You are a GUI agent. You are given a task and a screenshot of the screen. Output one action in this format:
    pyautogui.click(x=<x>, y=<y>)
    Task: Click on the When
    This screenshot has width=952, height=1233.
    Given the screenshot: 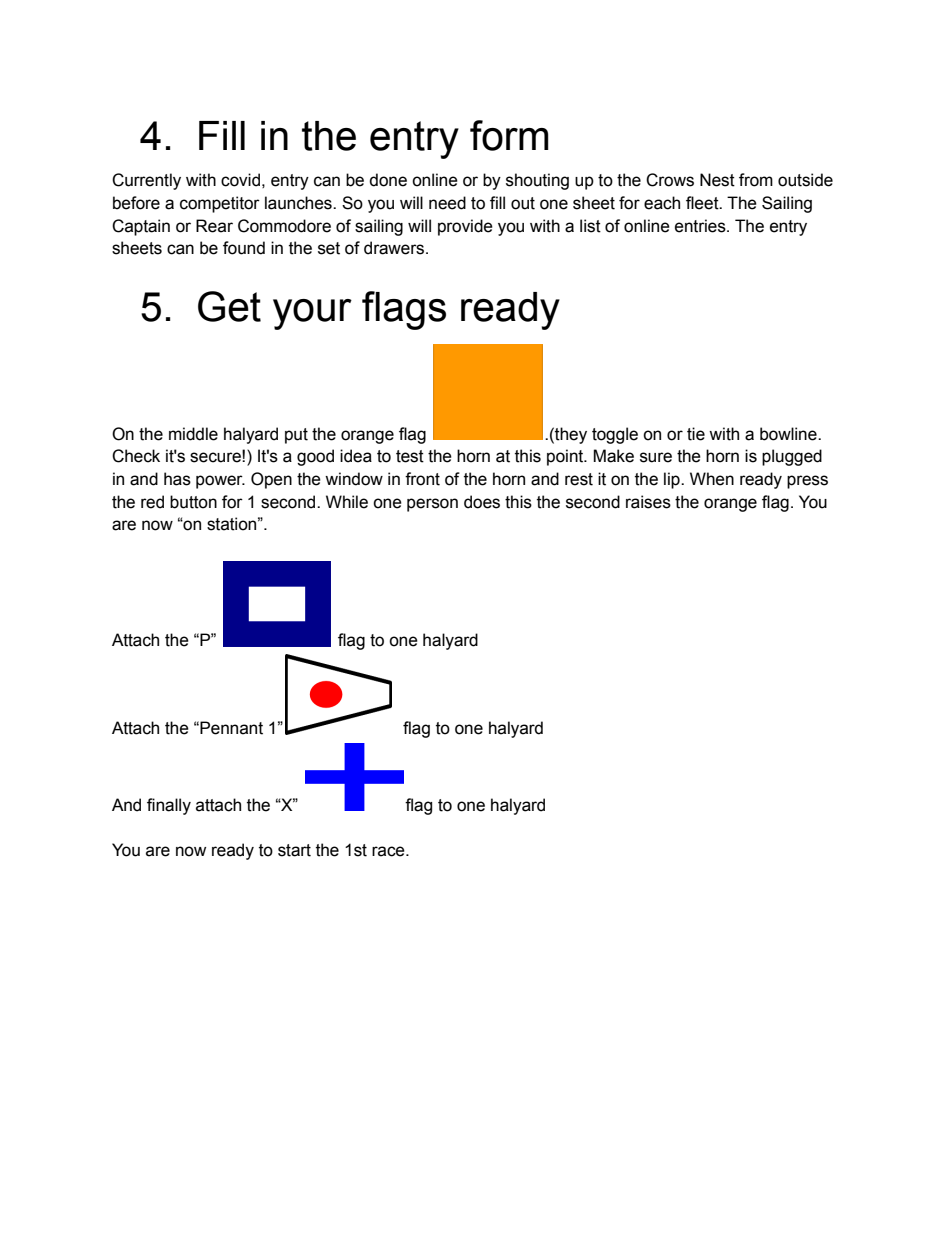 What is the action you would take?
    pyautogui.click(x=712, y=479)
